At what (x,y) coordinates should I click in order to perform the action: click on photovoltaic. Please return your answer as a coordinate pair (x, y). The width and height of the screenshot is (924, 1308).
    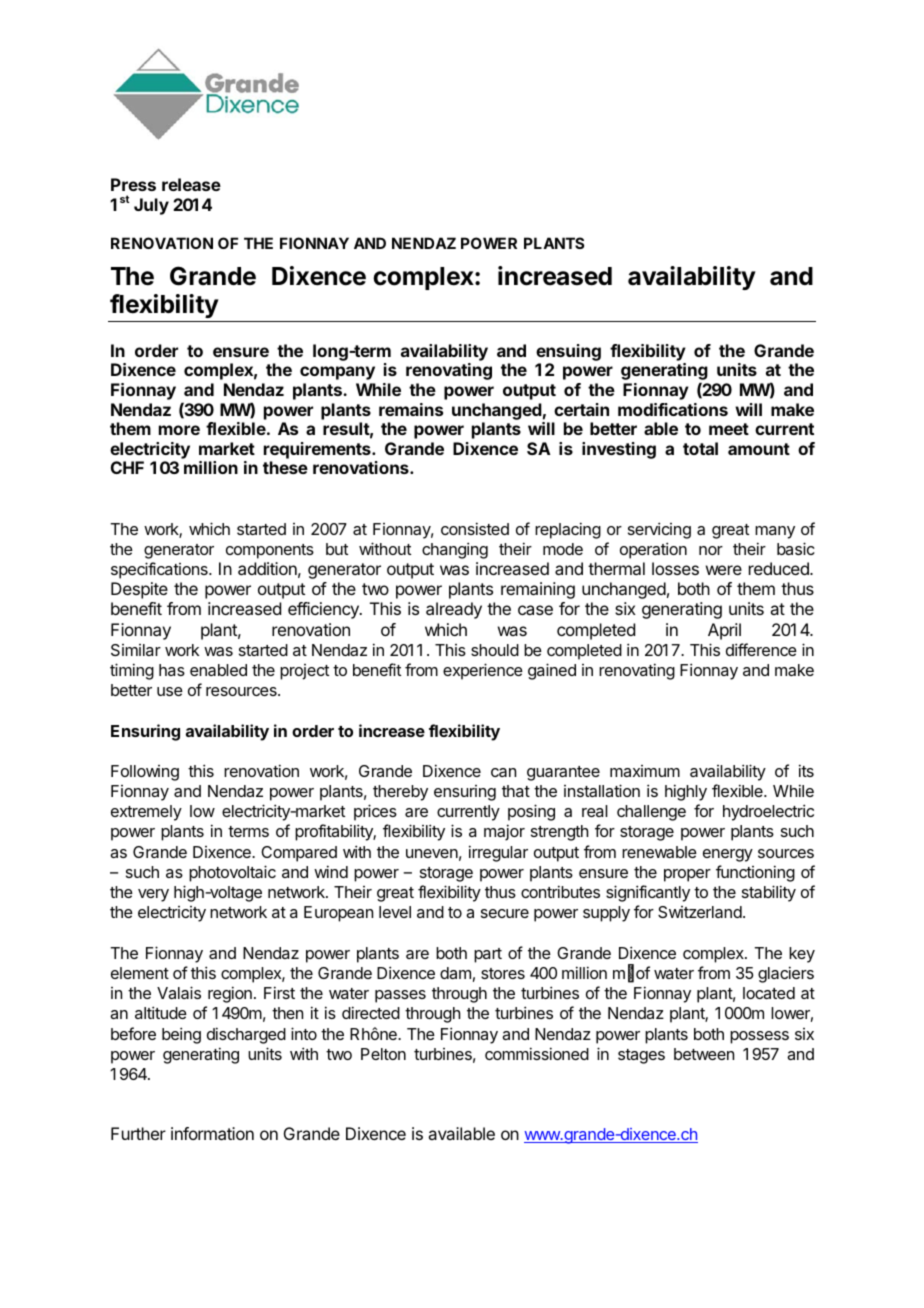
    Looking at the image, I should click on (232, 873).
